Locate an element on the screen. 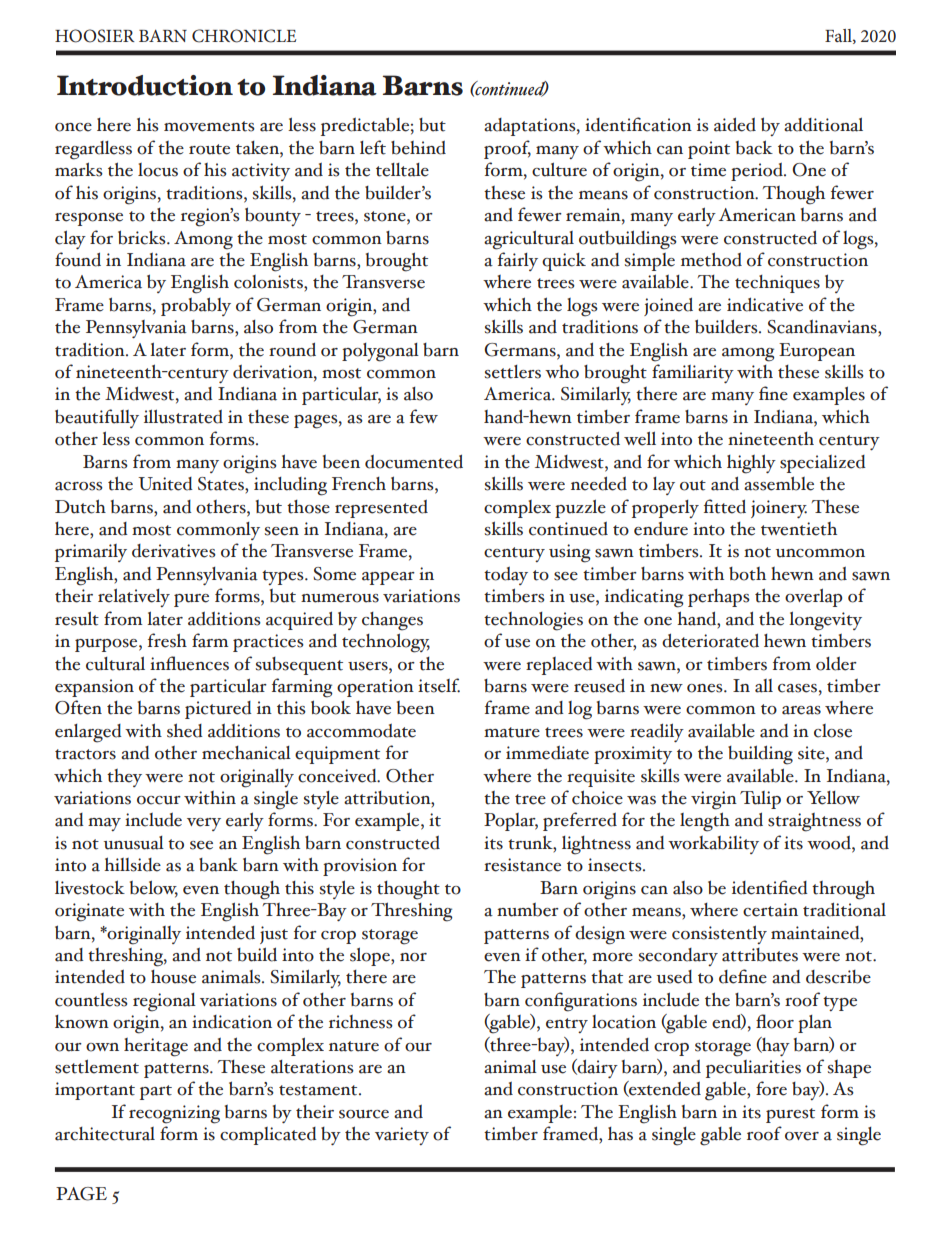 This screenshot has height=1233, width=952. virgin is located at coordinates (714, 800).
